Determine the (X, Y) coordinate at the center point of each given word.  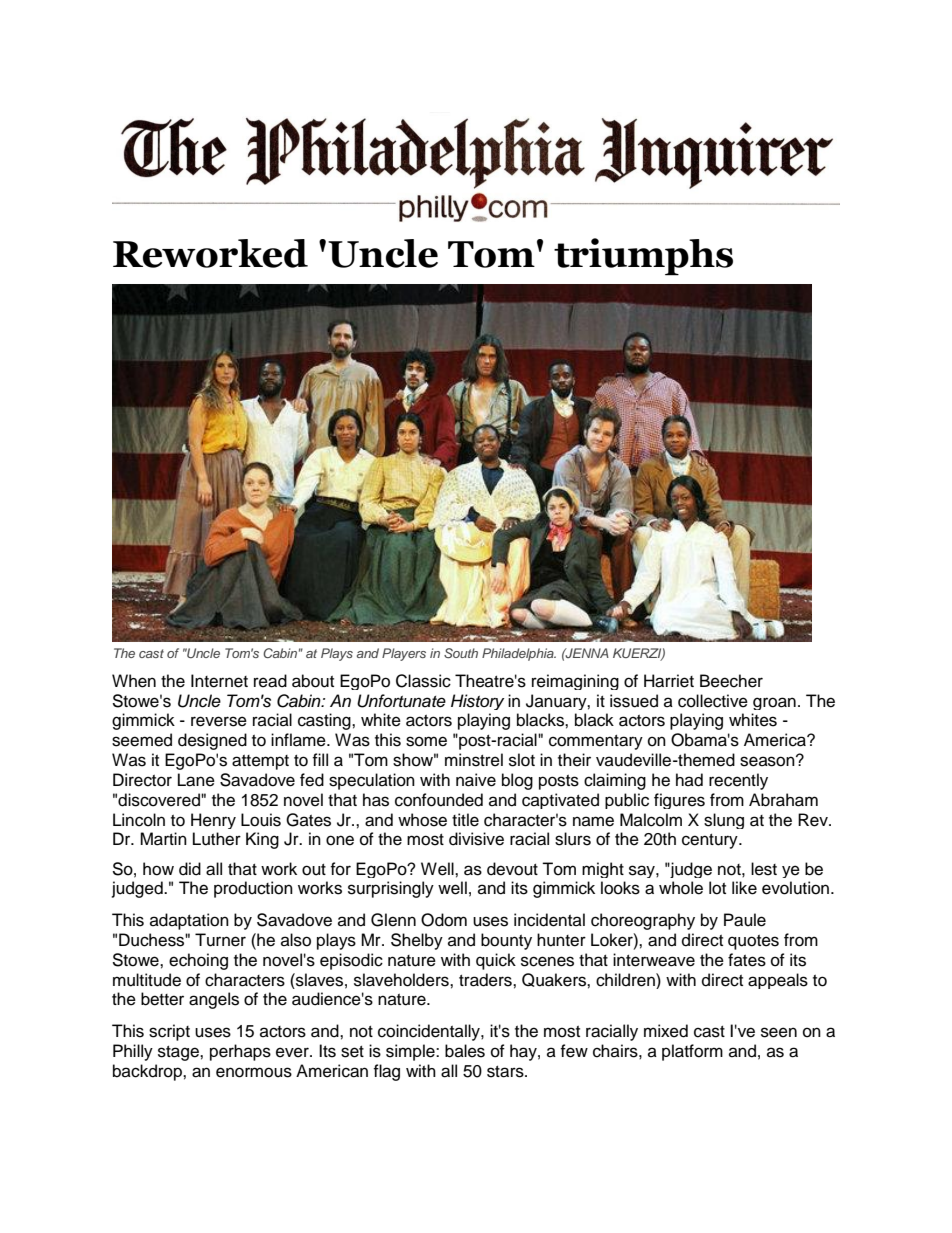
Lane (196, 780)
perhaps (240, 1052)
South (461, 653)
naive (476, 780)
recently (738, 781)
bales (465, 1051)
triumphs (643, 257)
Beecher (731, 681)
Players (404, 654)
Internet (219, 681)
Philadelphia (519, 654)
